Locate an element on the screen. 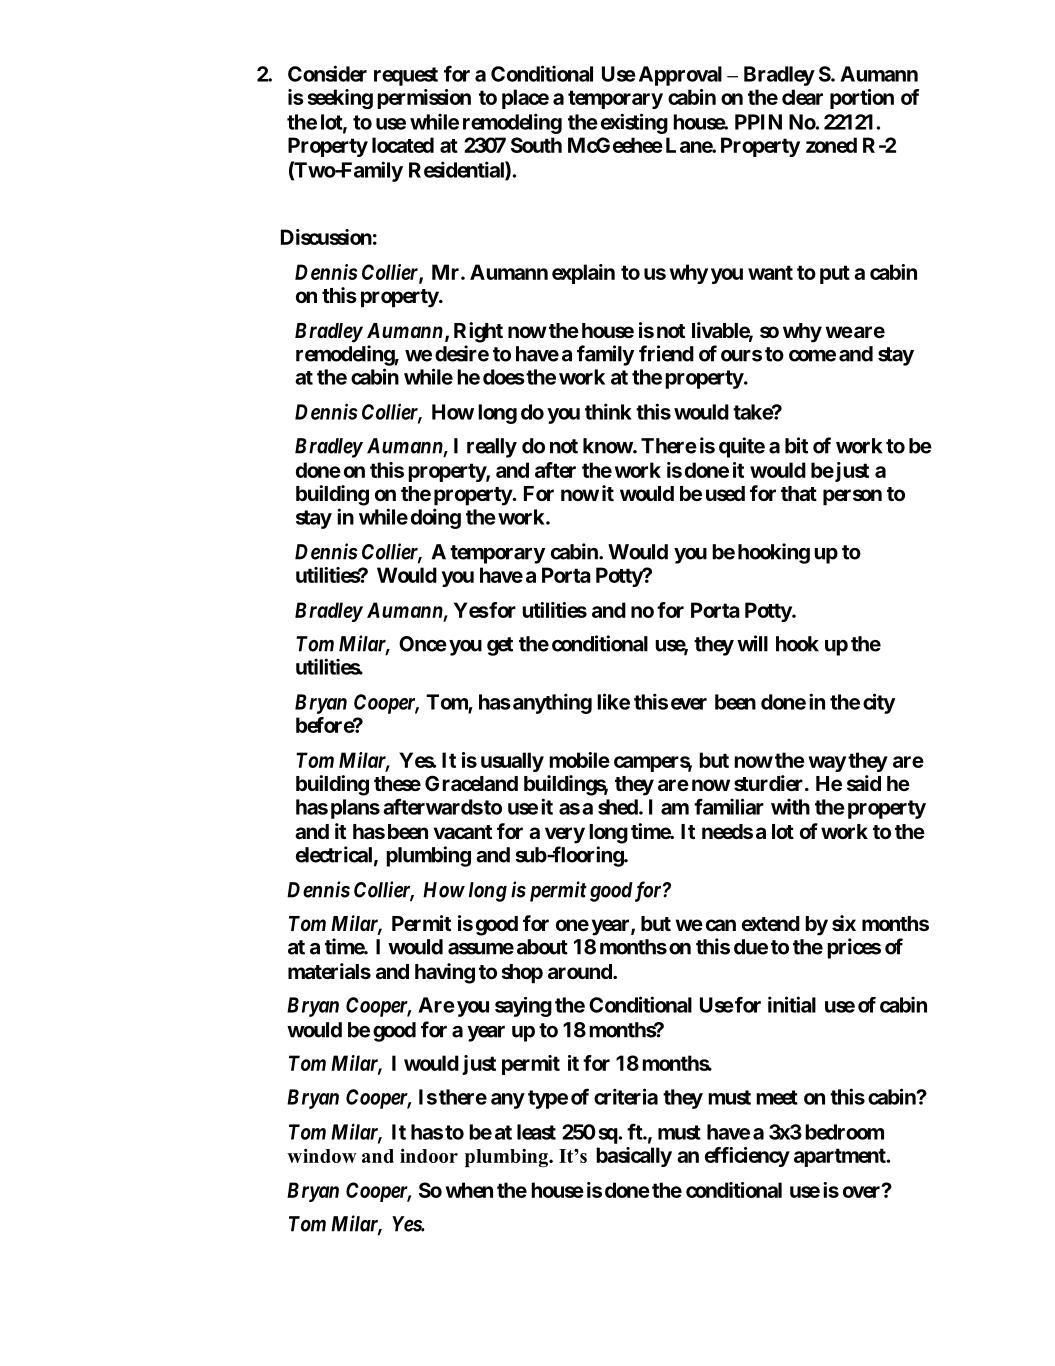  basically is located at coordinates (634, 1157).
